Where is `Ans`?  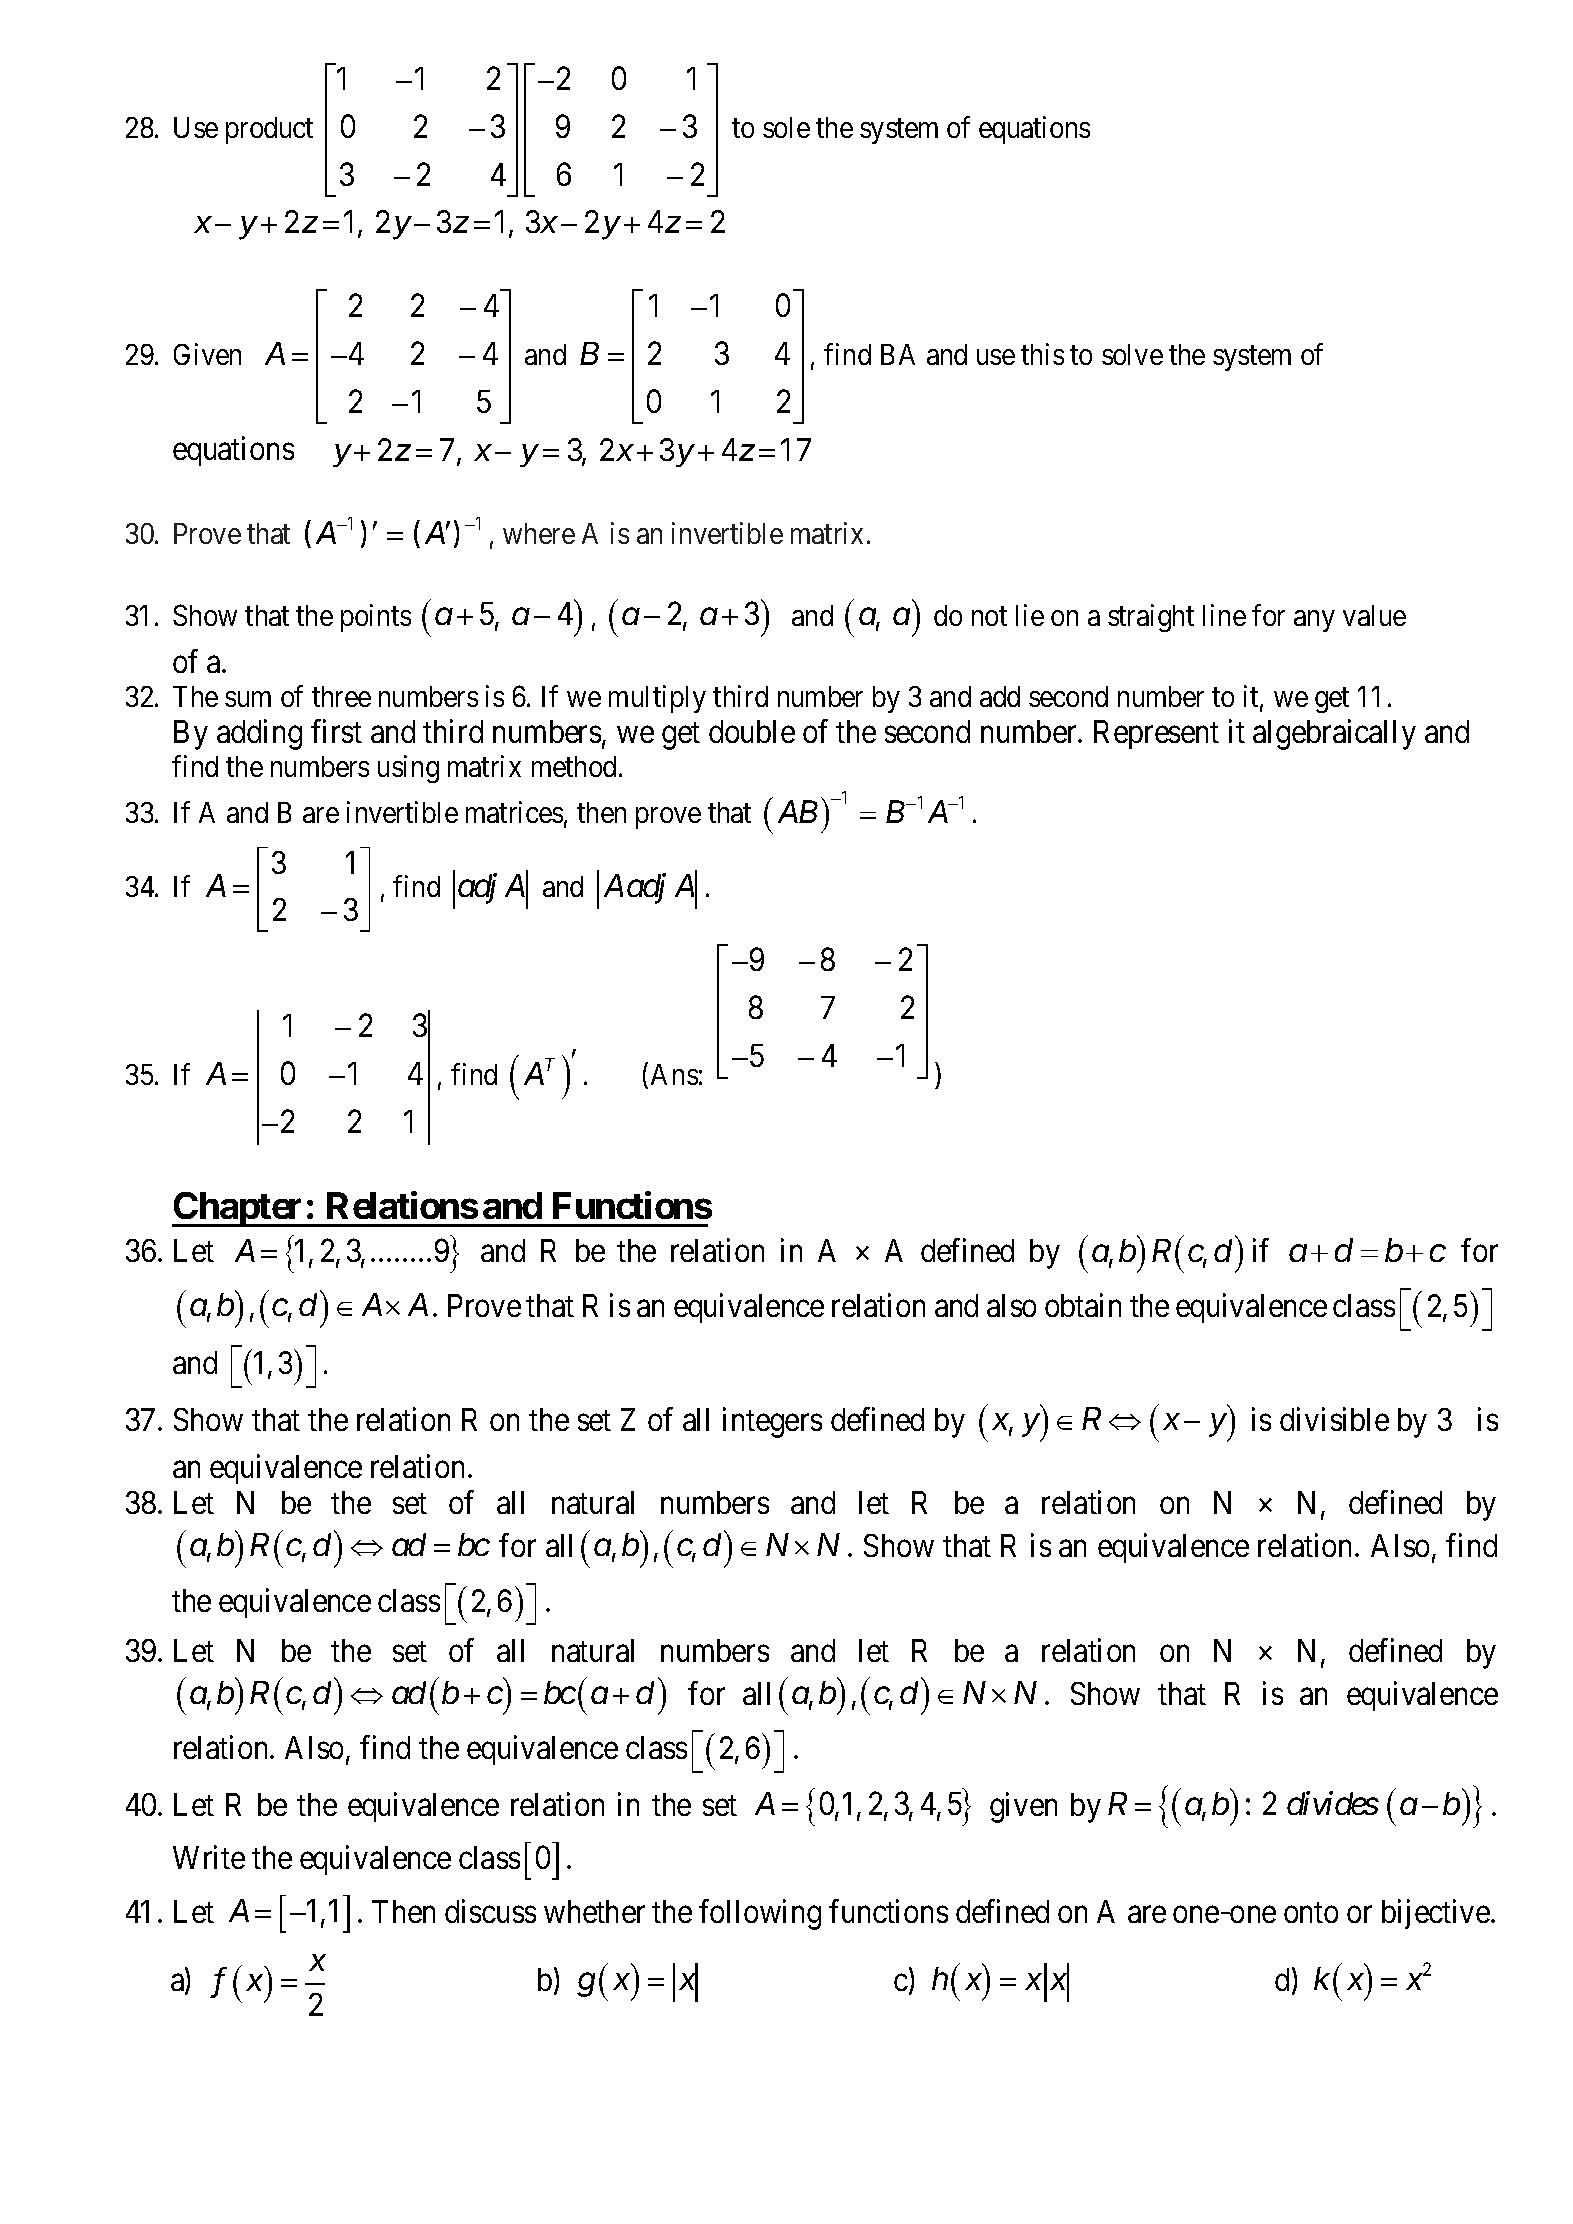
Ans is located at coordinates (674, 1074).
